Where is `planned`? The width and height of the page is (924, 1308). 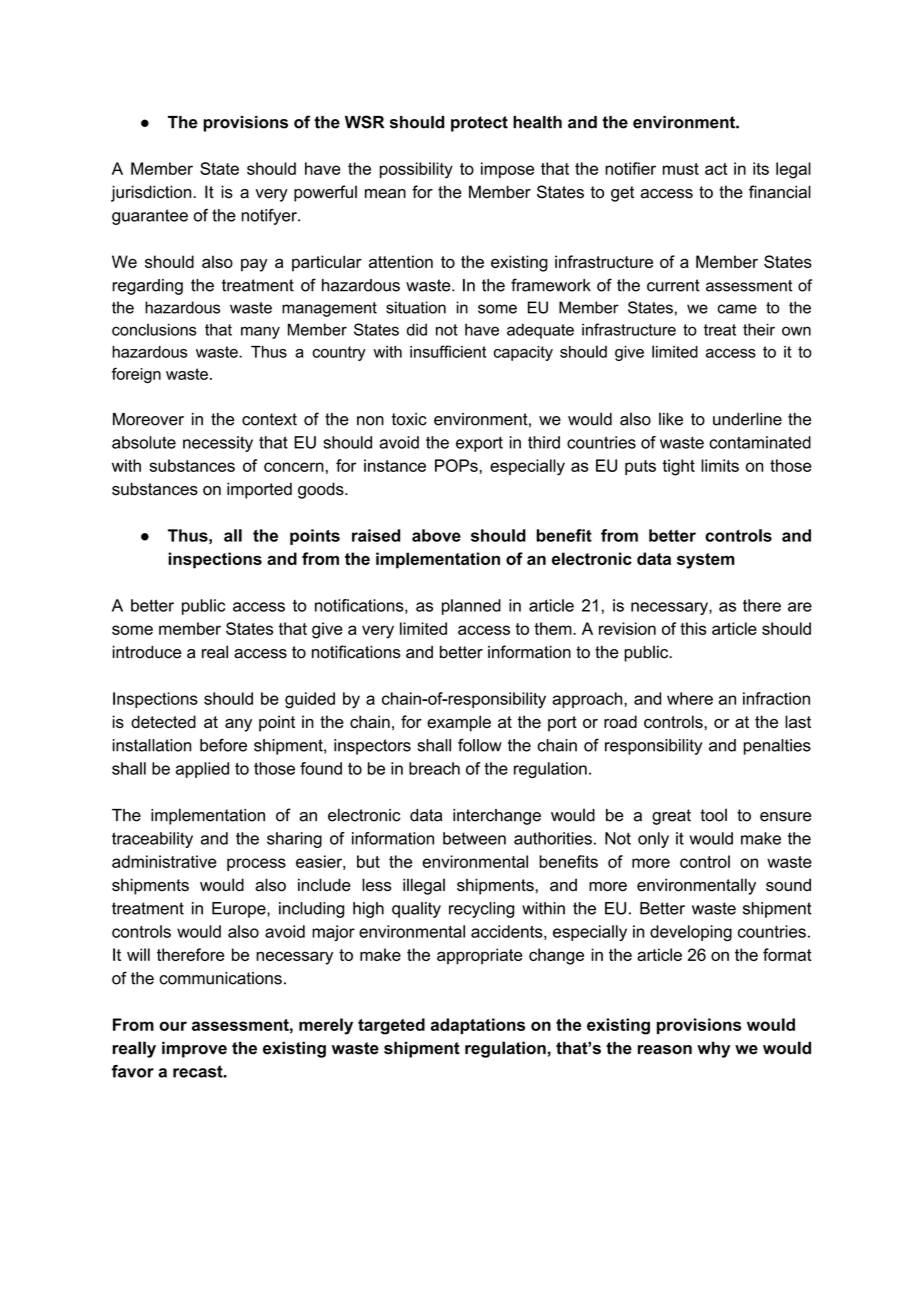
planned is located at coordinates (471, 607).
